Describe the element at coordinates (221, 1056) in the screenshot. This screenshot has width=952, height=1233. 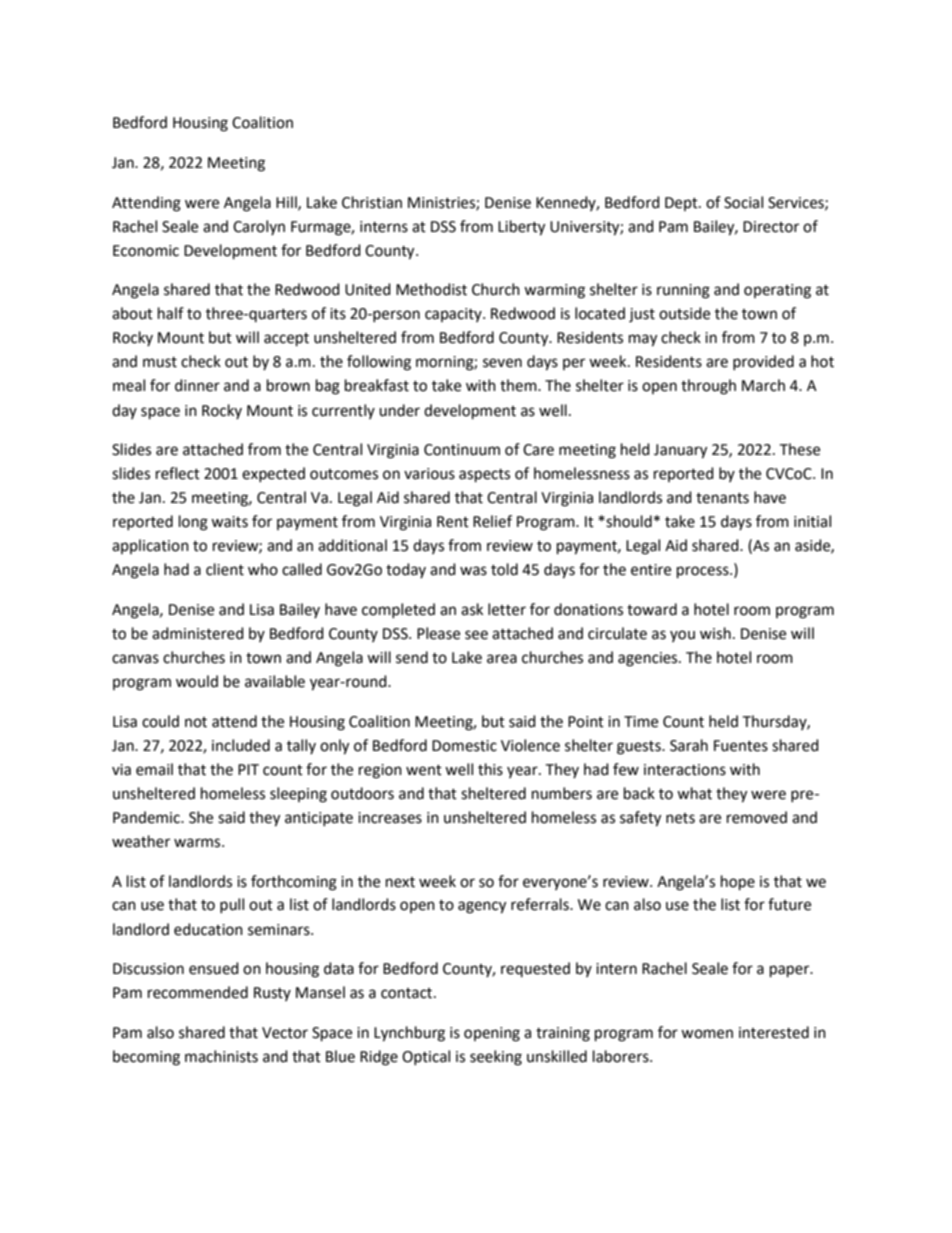
I see `machinists` at that location.
